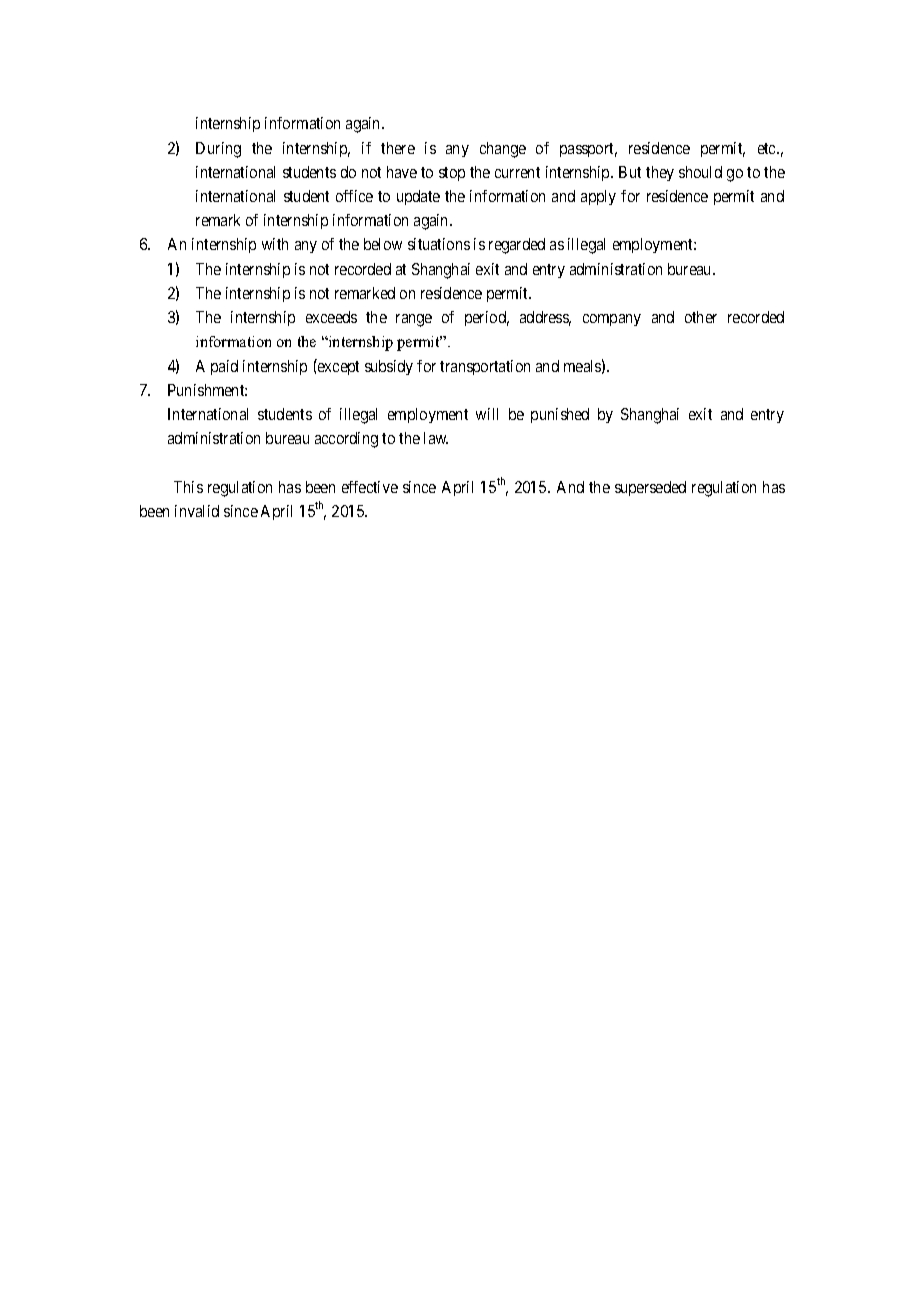 This image has width=924, height=1308. I want to click on should, so click(700, 172).
